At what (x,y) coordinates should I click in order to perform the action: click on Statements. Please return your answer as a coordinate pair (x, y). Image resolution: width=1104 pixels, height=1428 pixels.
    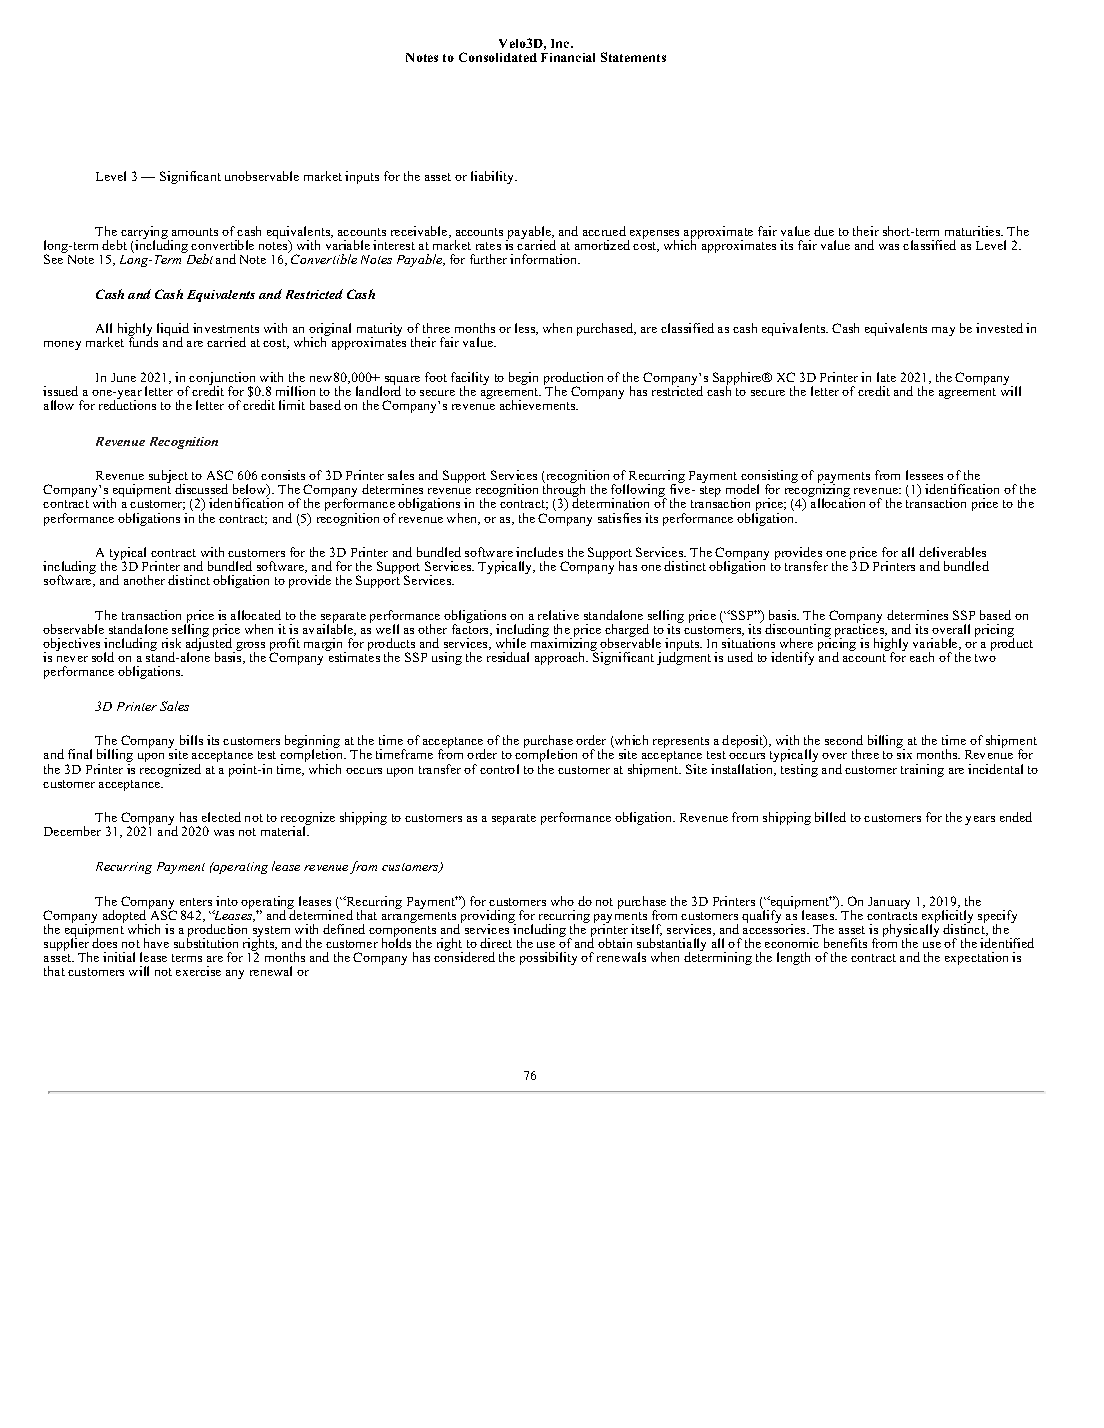
    Looking at the image, I should click on (633, 57).
